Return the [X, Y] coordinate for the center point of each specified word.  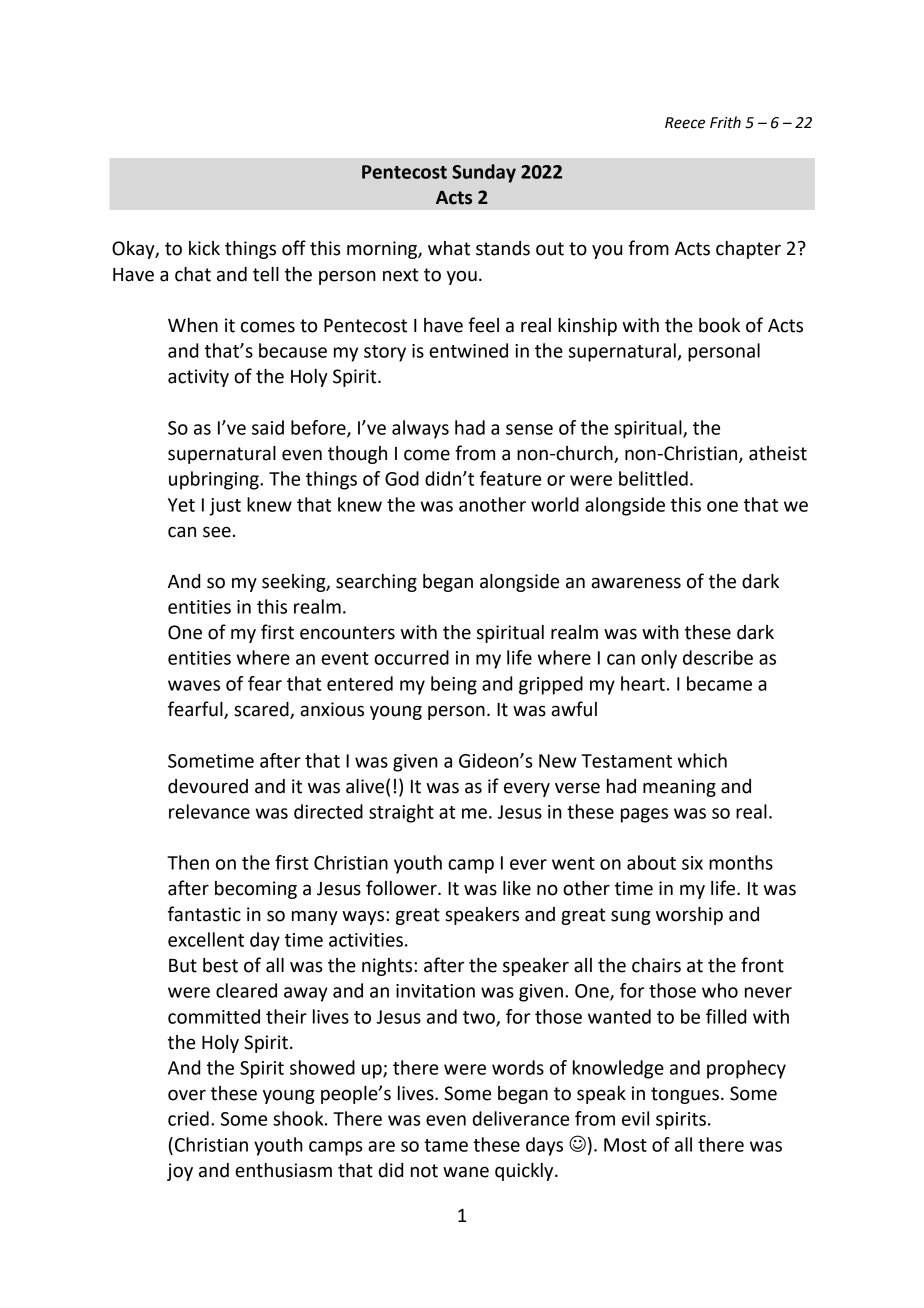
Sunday [484, 173]
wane [466, 1172]
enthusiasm [283, 1170]
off [294, 248]
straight [401, 813]
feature [510, 478]
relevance [209, 811]
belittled [653, 478]
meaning [679, 788]
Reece [685, 123]
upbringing [215, 480]
